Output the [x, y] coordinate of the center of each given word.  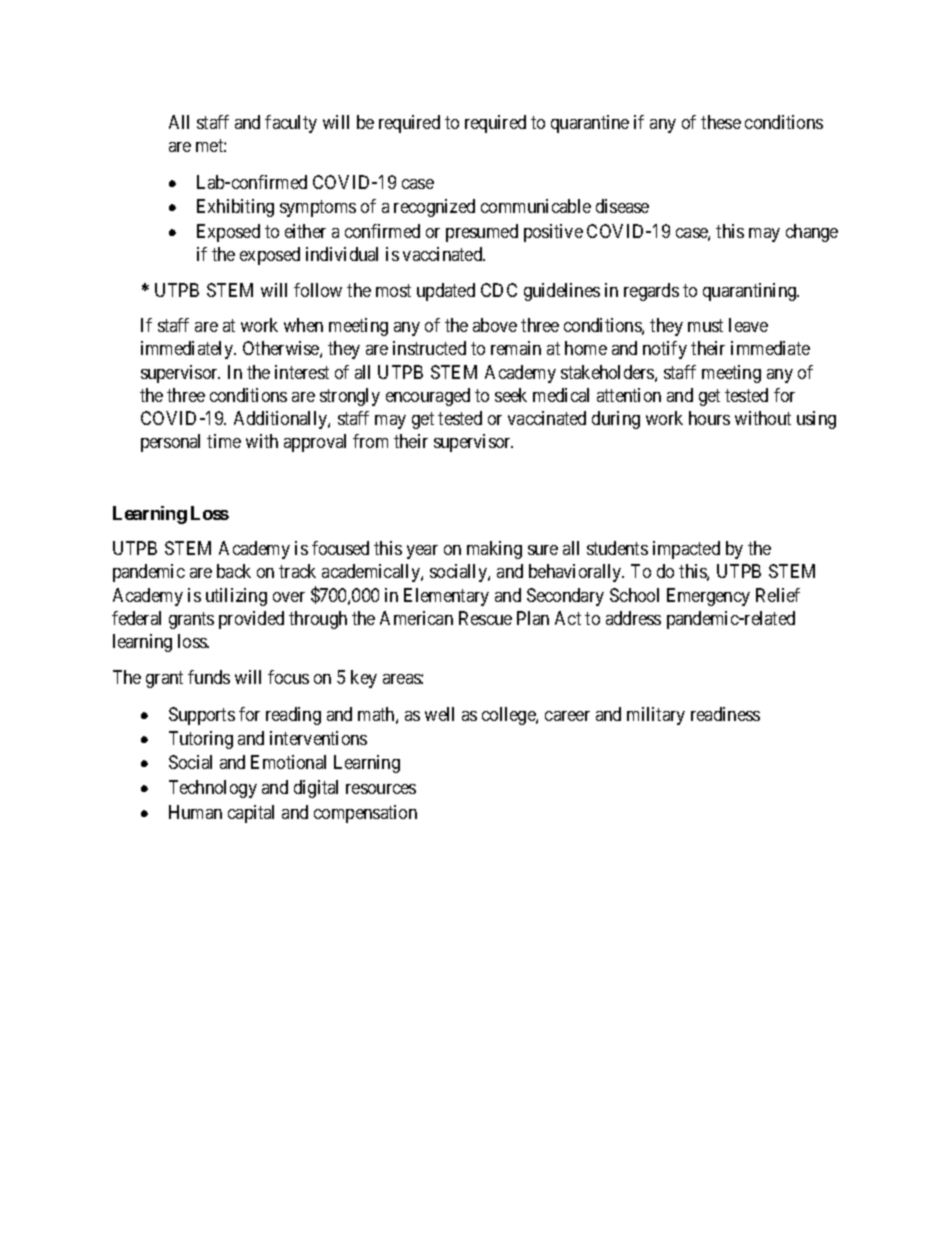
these [721, 122]
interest [302, 372]
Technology [213, 789]
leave [748, 325]
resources [381, 789]
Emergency [708, 597]
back [234, 571]
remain [516, 348]
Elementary [446, 597]
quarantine [590, 124]
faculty [291, 124]
